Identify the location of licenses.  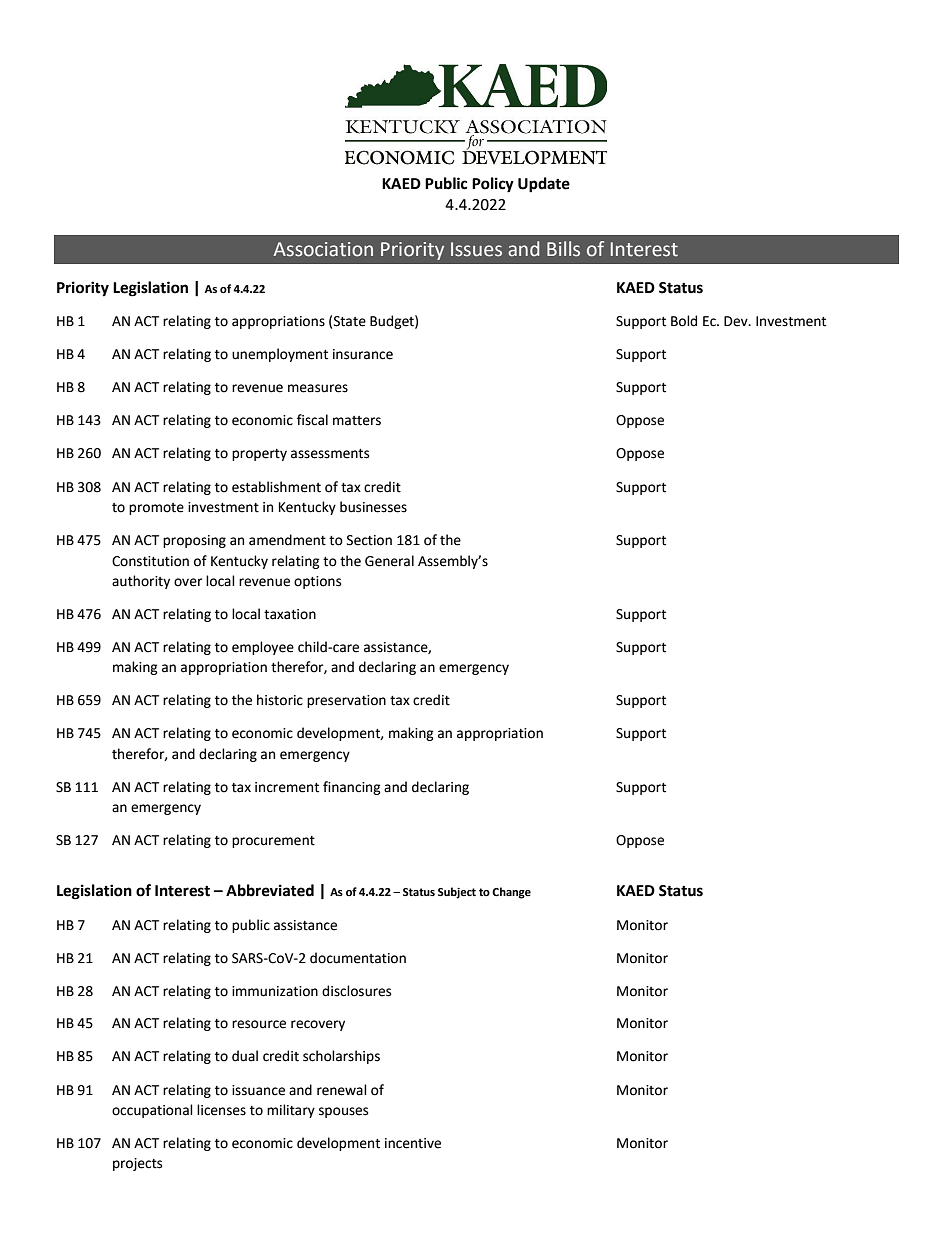
(221, 1110).
